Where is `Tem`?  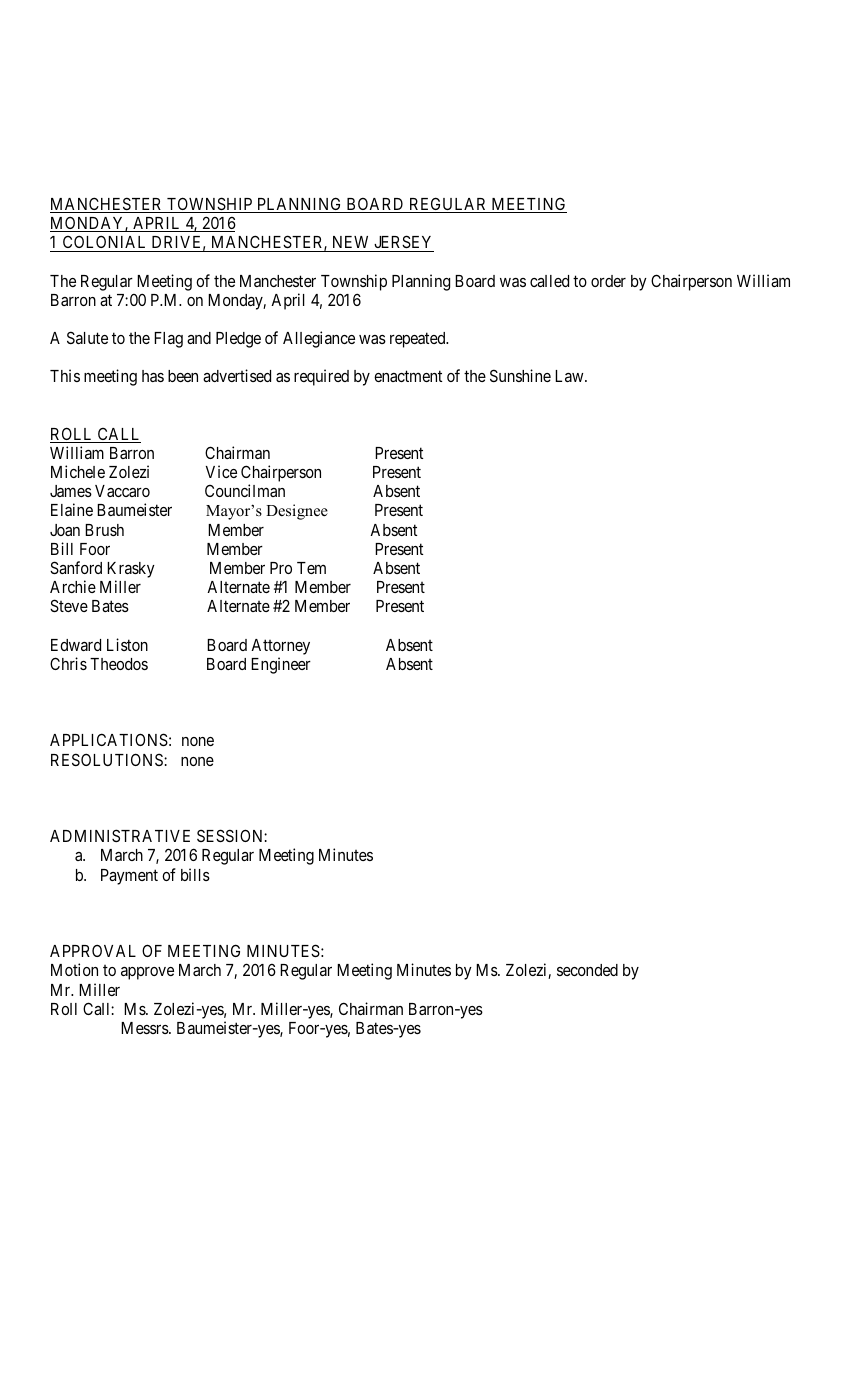 Tem is located at coordinates (311, 568).
